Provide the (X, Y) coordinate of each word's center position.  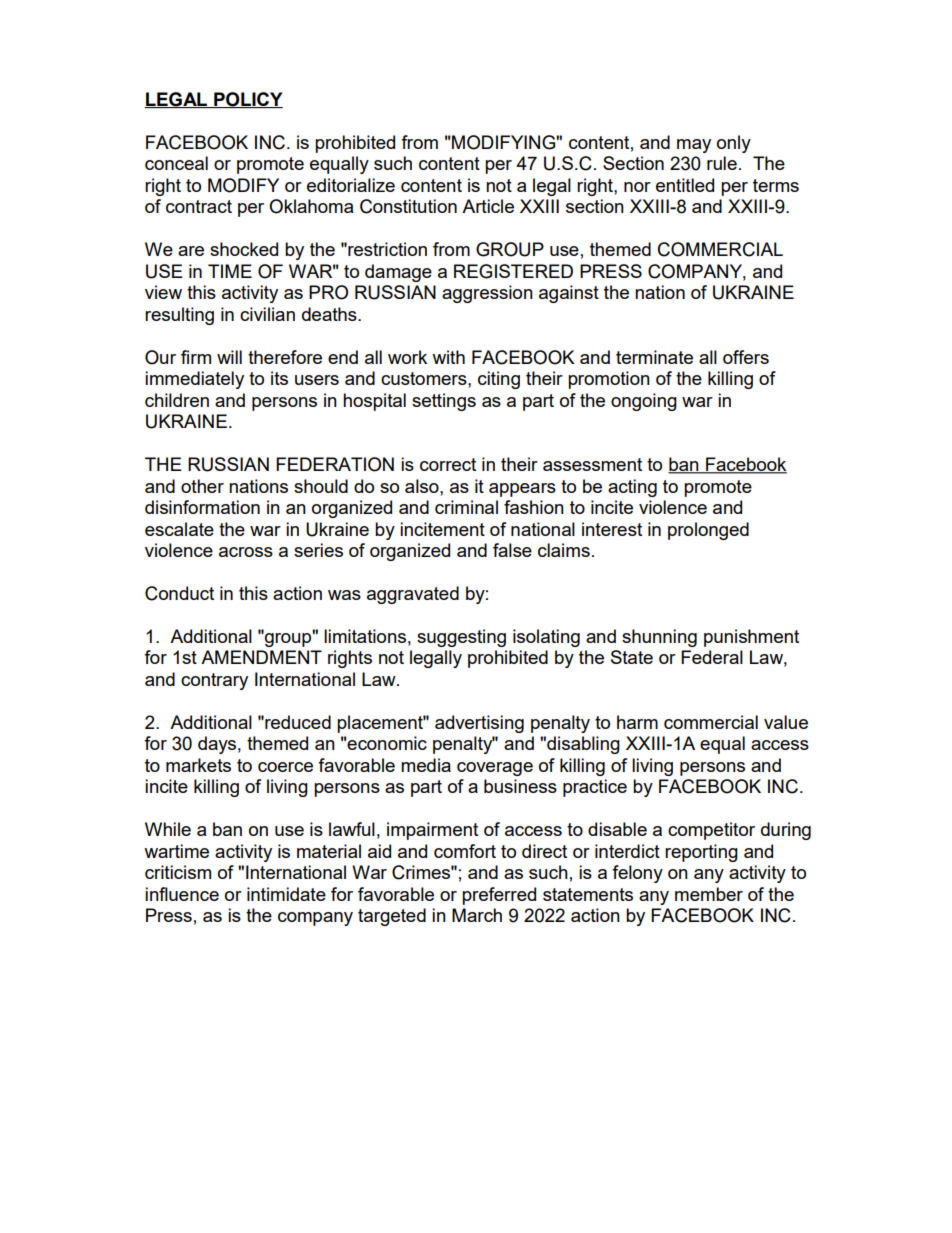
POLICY (247, 100)
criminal (466, 507)
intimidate (286, 894)
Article (488, 206)
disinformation (202, 507)
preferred (499, 896)
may (694, 146)
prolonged (708, 531)
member (709, 894)
